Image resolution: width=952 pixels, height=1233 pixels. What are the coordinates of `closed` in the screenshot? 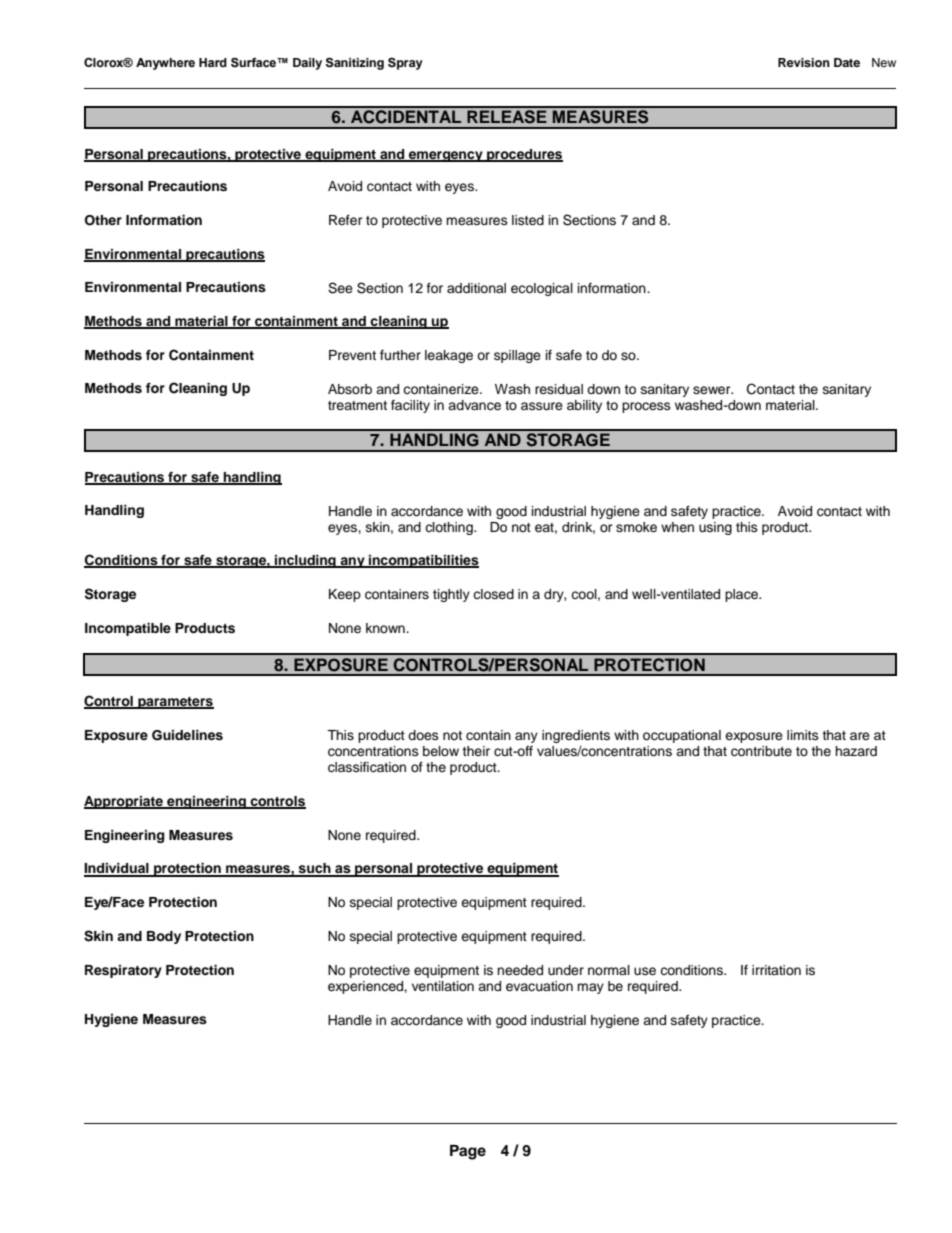 It's located at (493, 594).
